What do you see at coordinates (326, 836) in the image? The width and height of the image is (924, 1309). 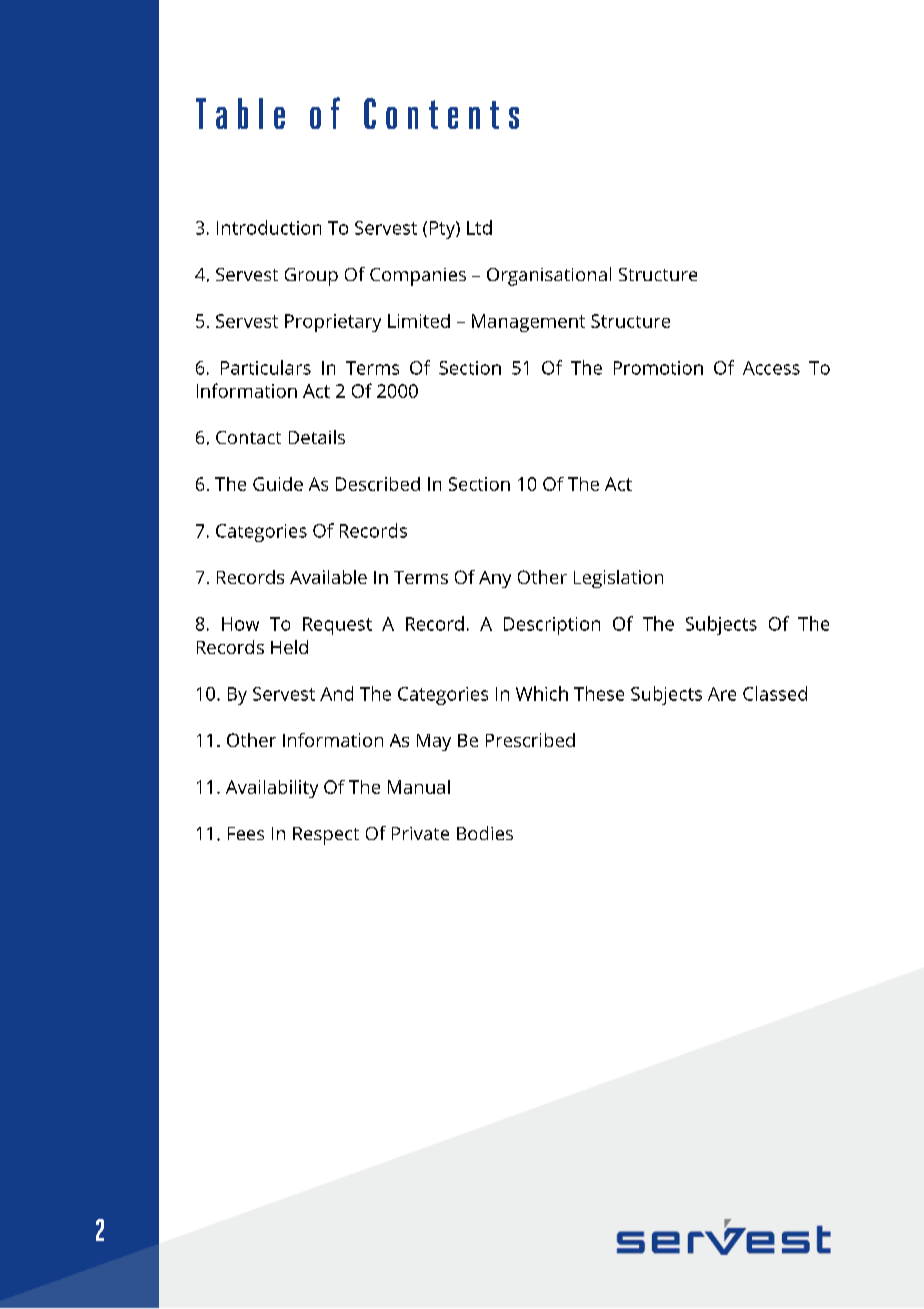 I see `Respect` at bounding box center [326, 836].
